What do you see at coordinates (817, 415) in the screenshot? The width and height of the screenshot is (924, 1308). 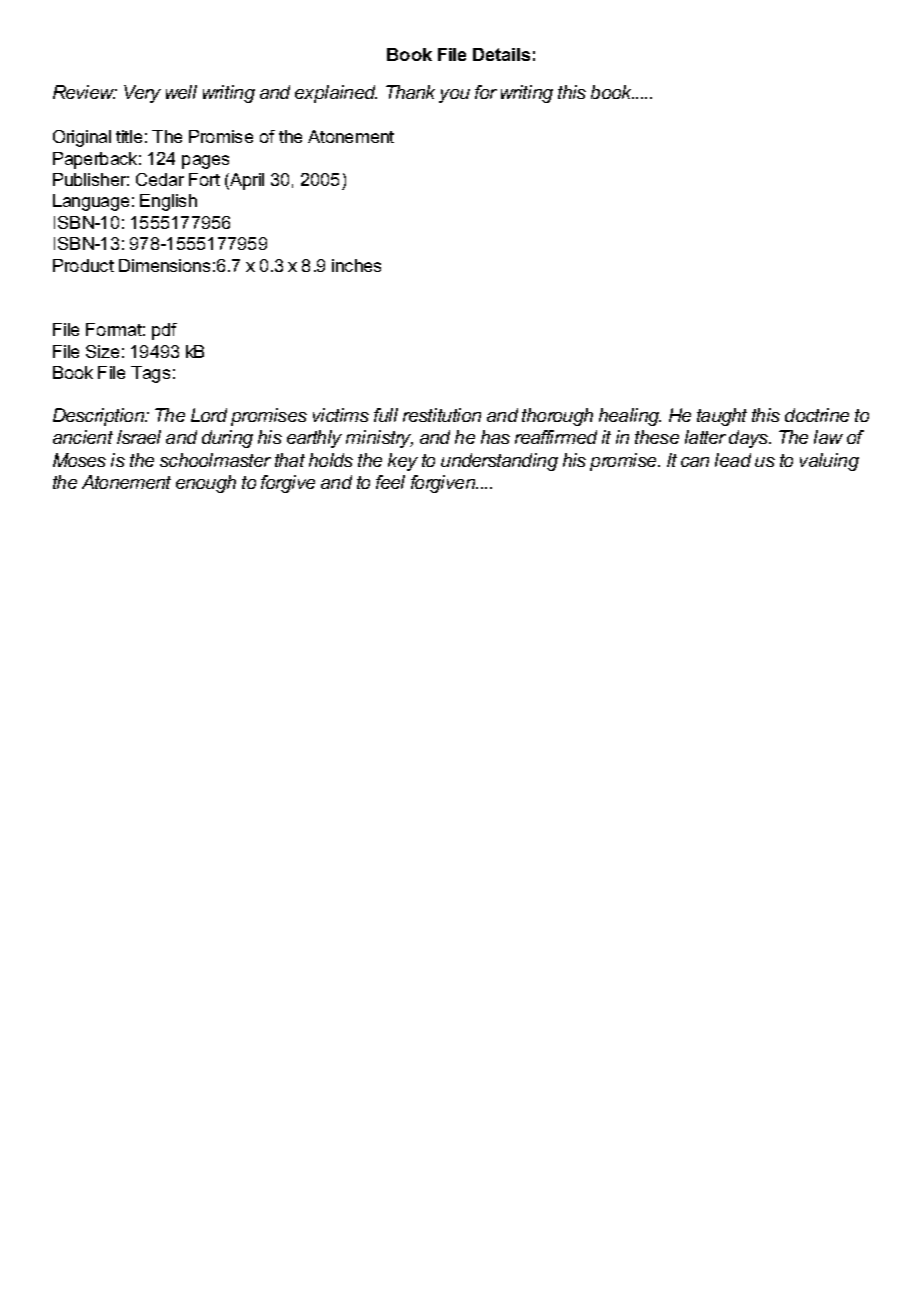 I see `doctrine` at bounding box center [817, 415].
